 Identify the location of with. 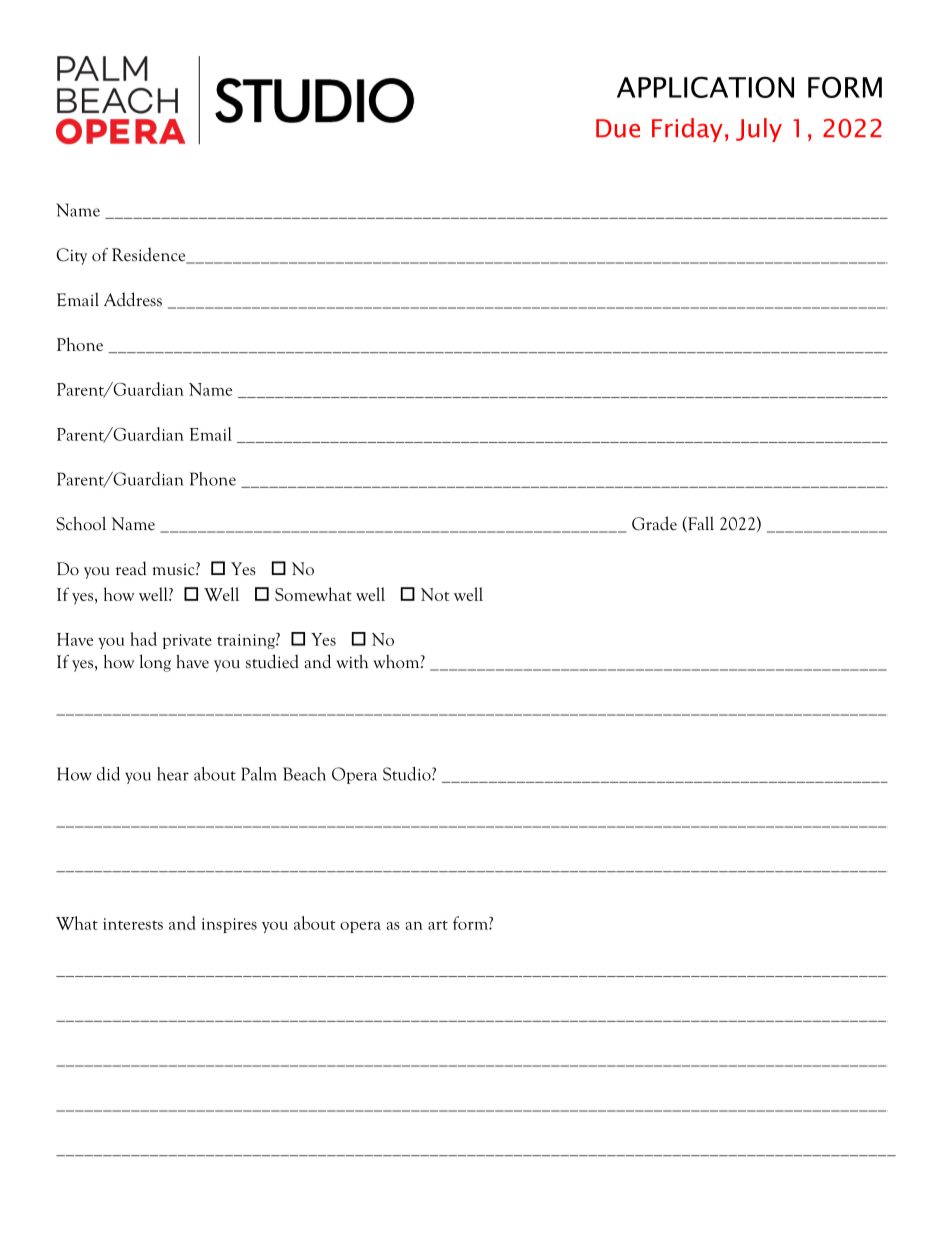
(352, 661).
